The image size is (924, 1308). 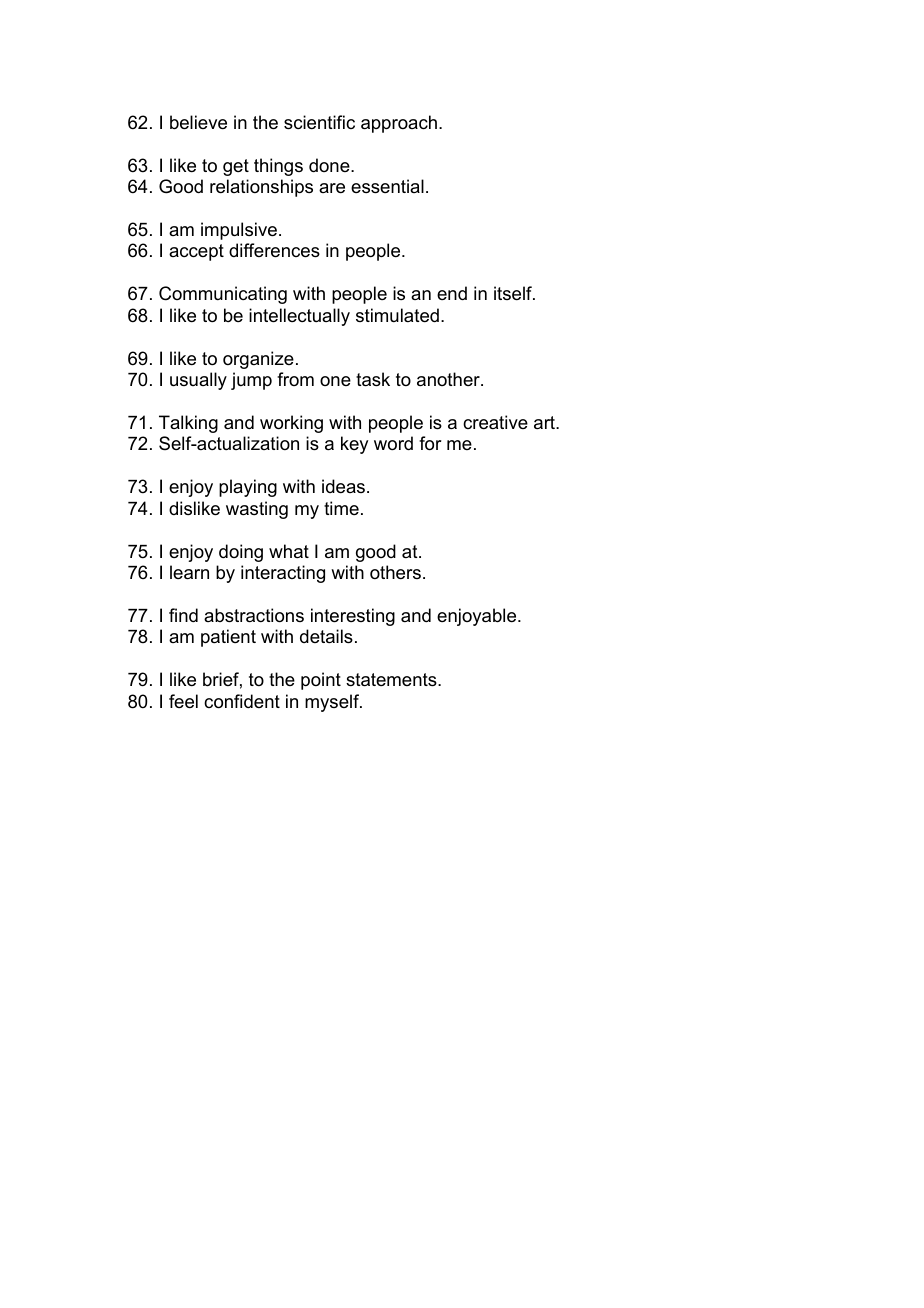 I want to click on confident, so click(x=242, y=701).
